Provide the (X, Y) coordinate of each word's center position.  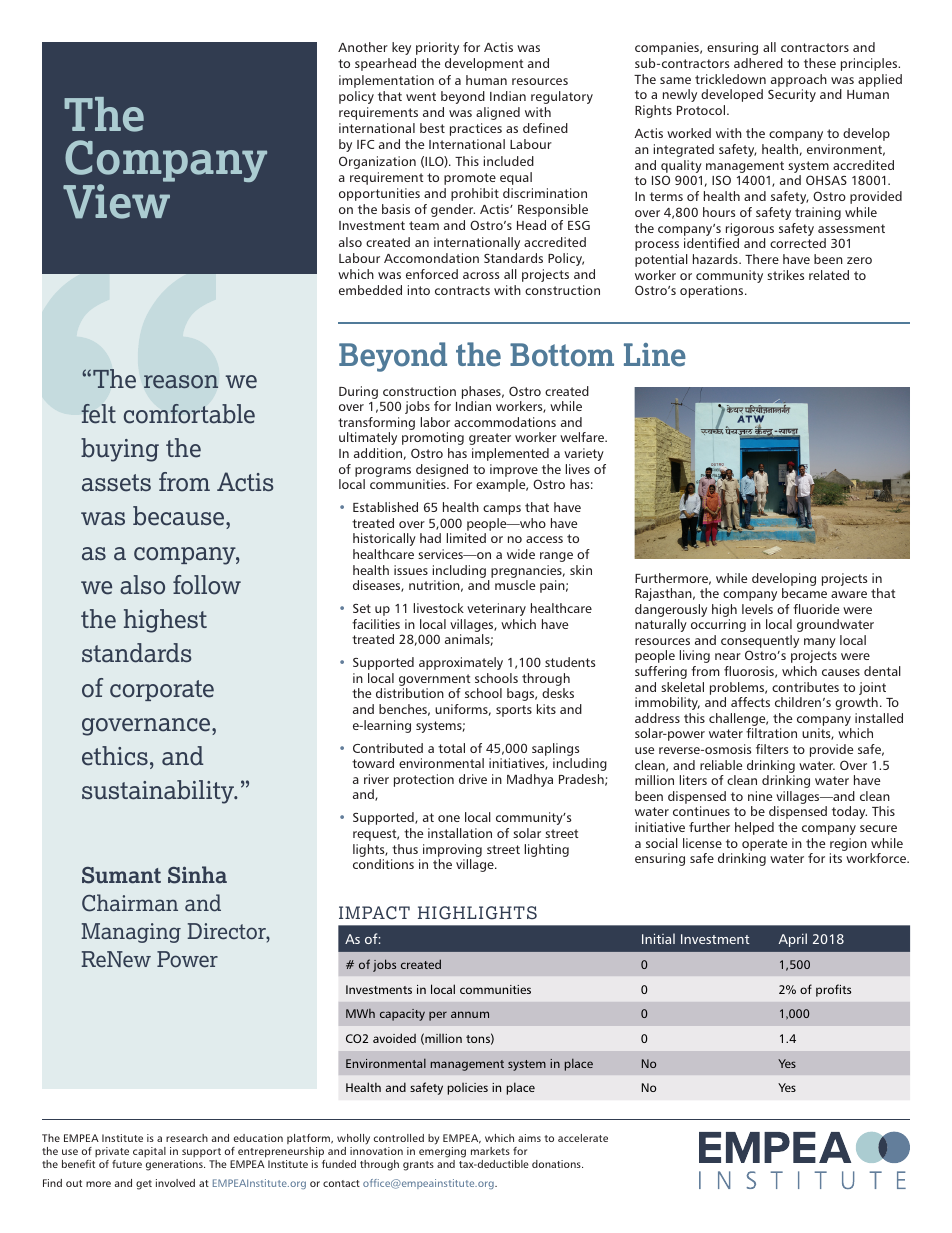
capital (149, 1152)
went (421, 96)
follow (207, 585)
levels (757, 609)
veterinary (496, 609)
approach (799, 80)
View (116, 201)
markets (490, 1151)
